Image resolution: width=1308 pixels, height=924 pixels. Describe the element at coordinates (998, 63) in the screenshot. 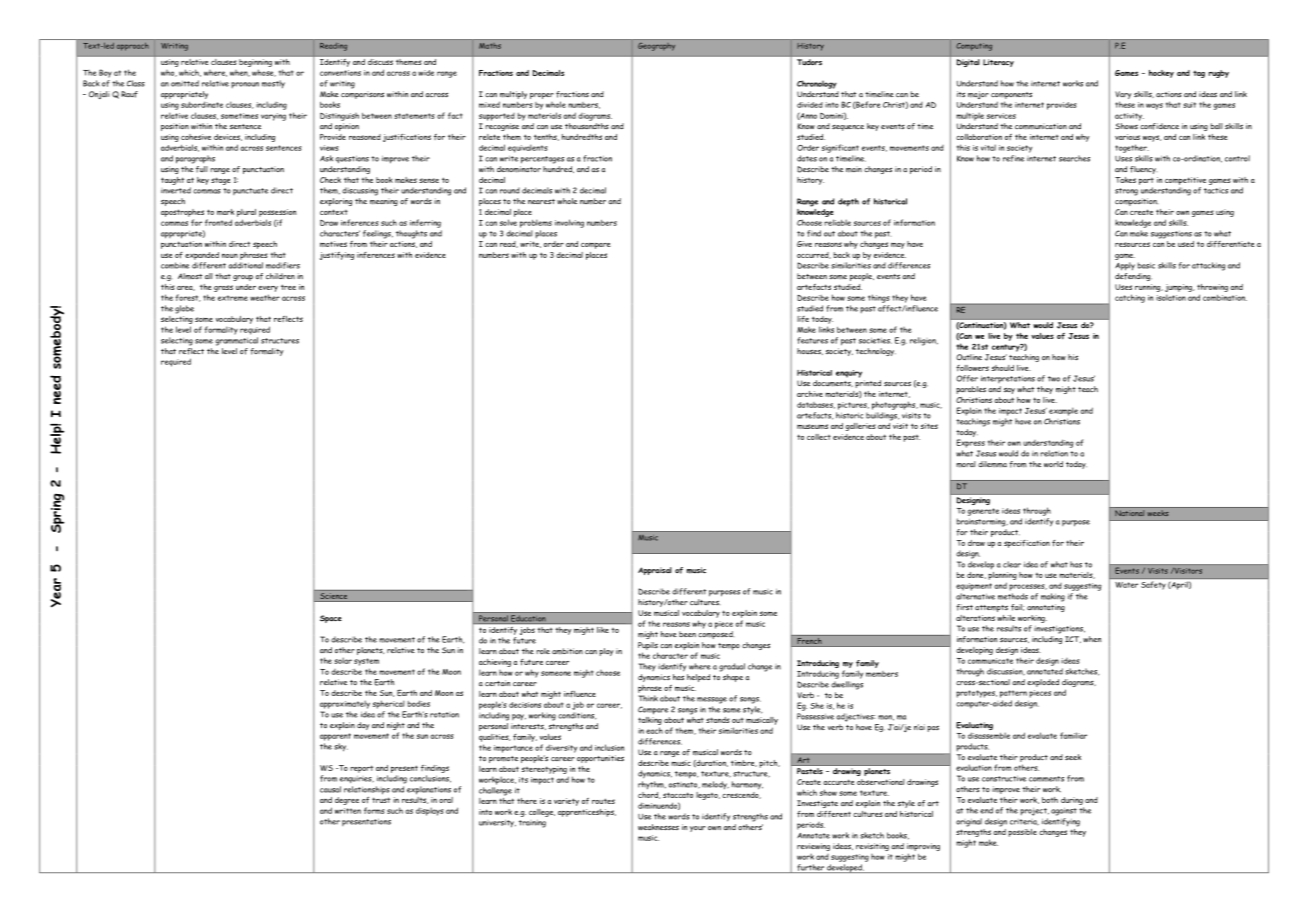

I see `Literacy` at that location.
